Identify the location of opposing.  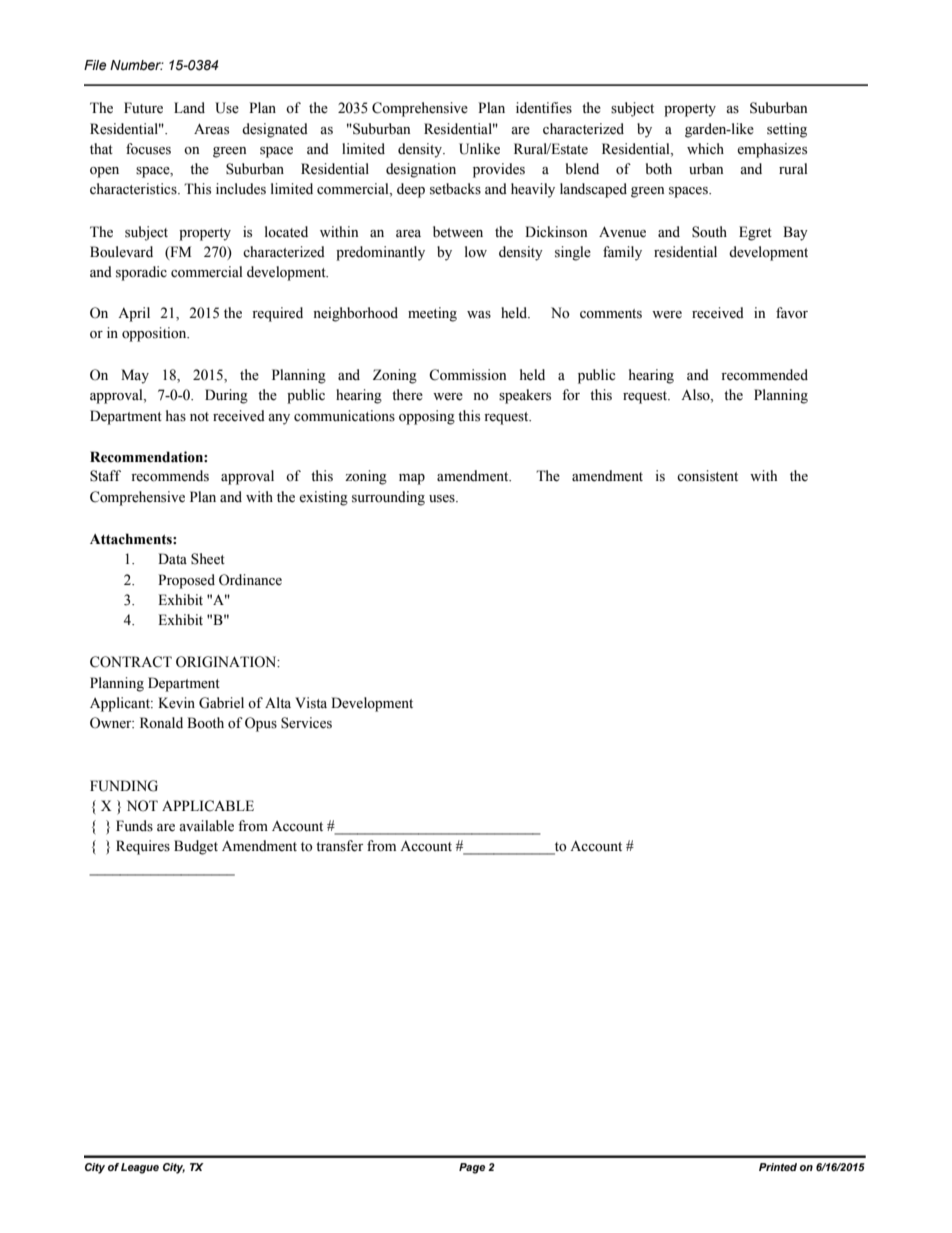
(427, 417).
